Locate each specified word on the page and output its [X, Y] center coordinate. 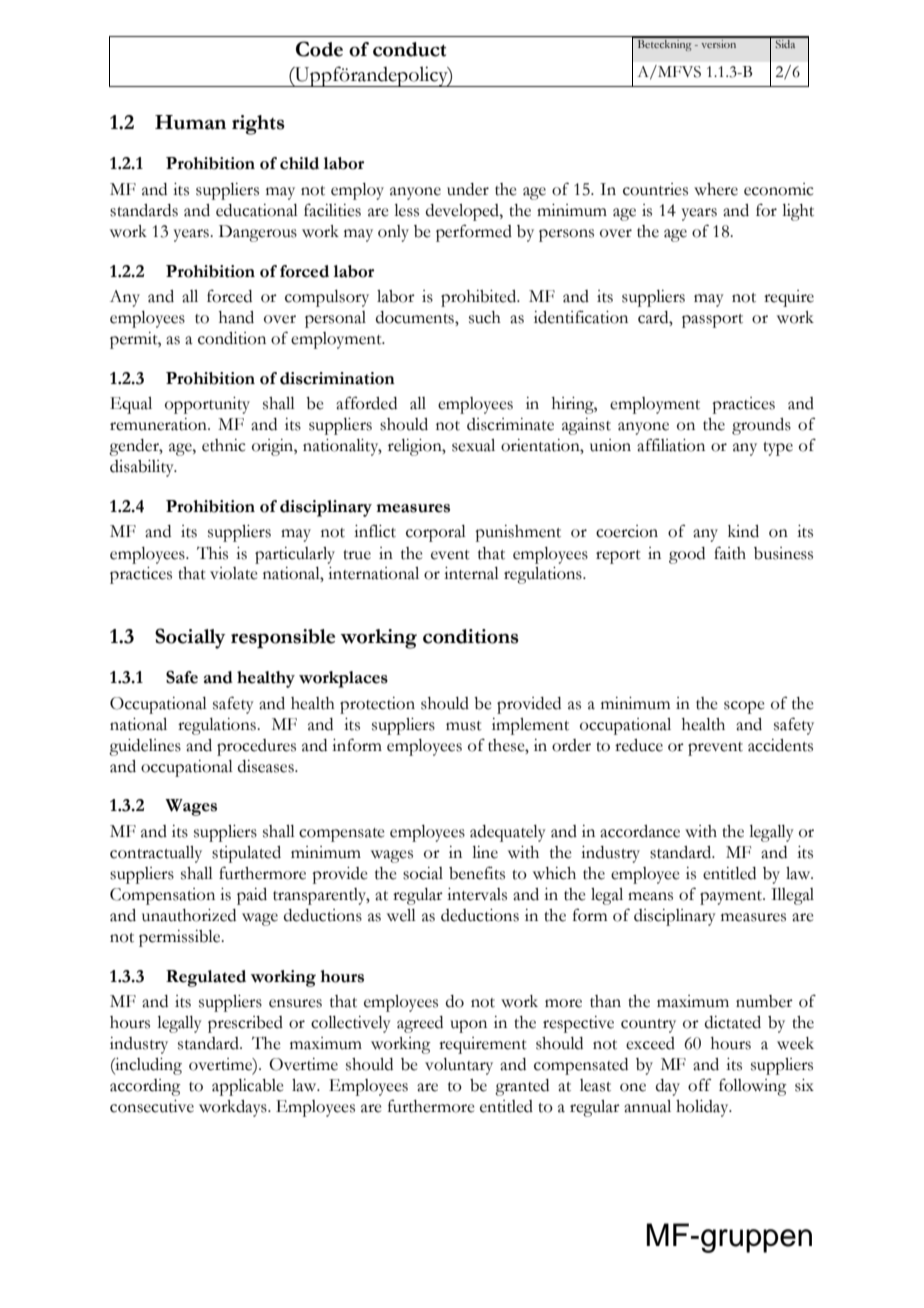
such [485, 317]
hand [236, 317]
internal [471, 573]
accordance [640, 831]
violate [234, 573]
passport [712, 321]
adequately [508, 833]
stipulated [246, 854]
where [716, 189]
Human [190, 122]
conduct [409, 49]
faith [730, 553]
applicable [248, 1087]
